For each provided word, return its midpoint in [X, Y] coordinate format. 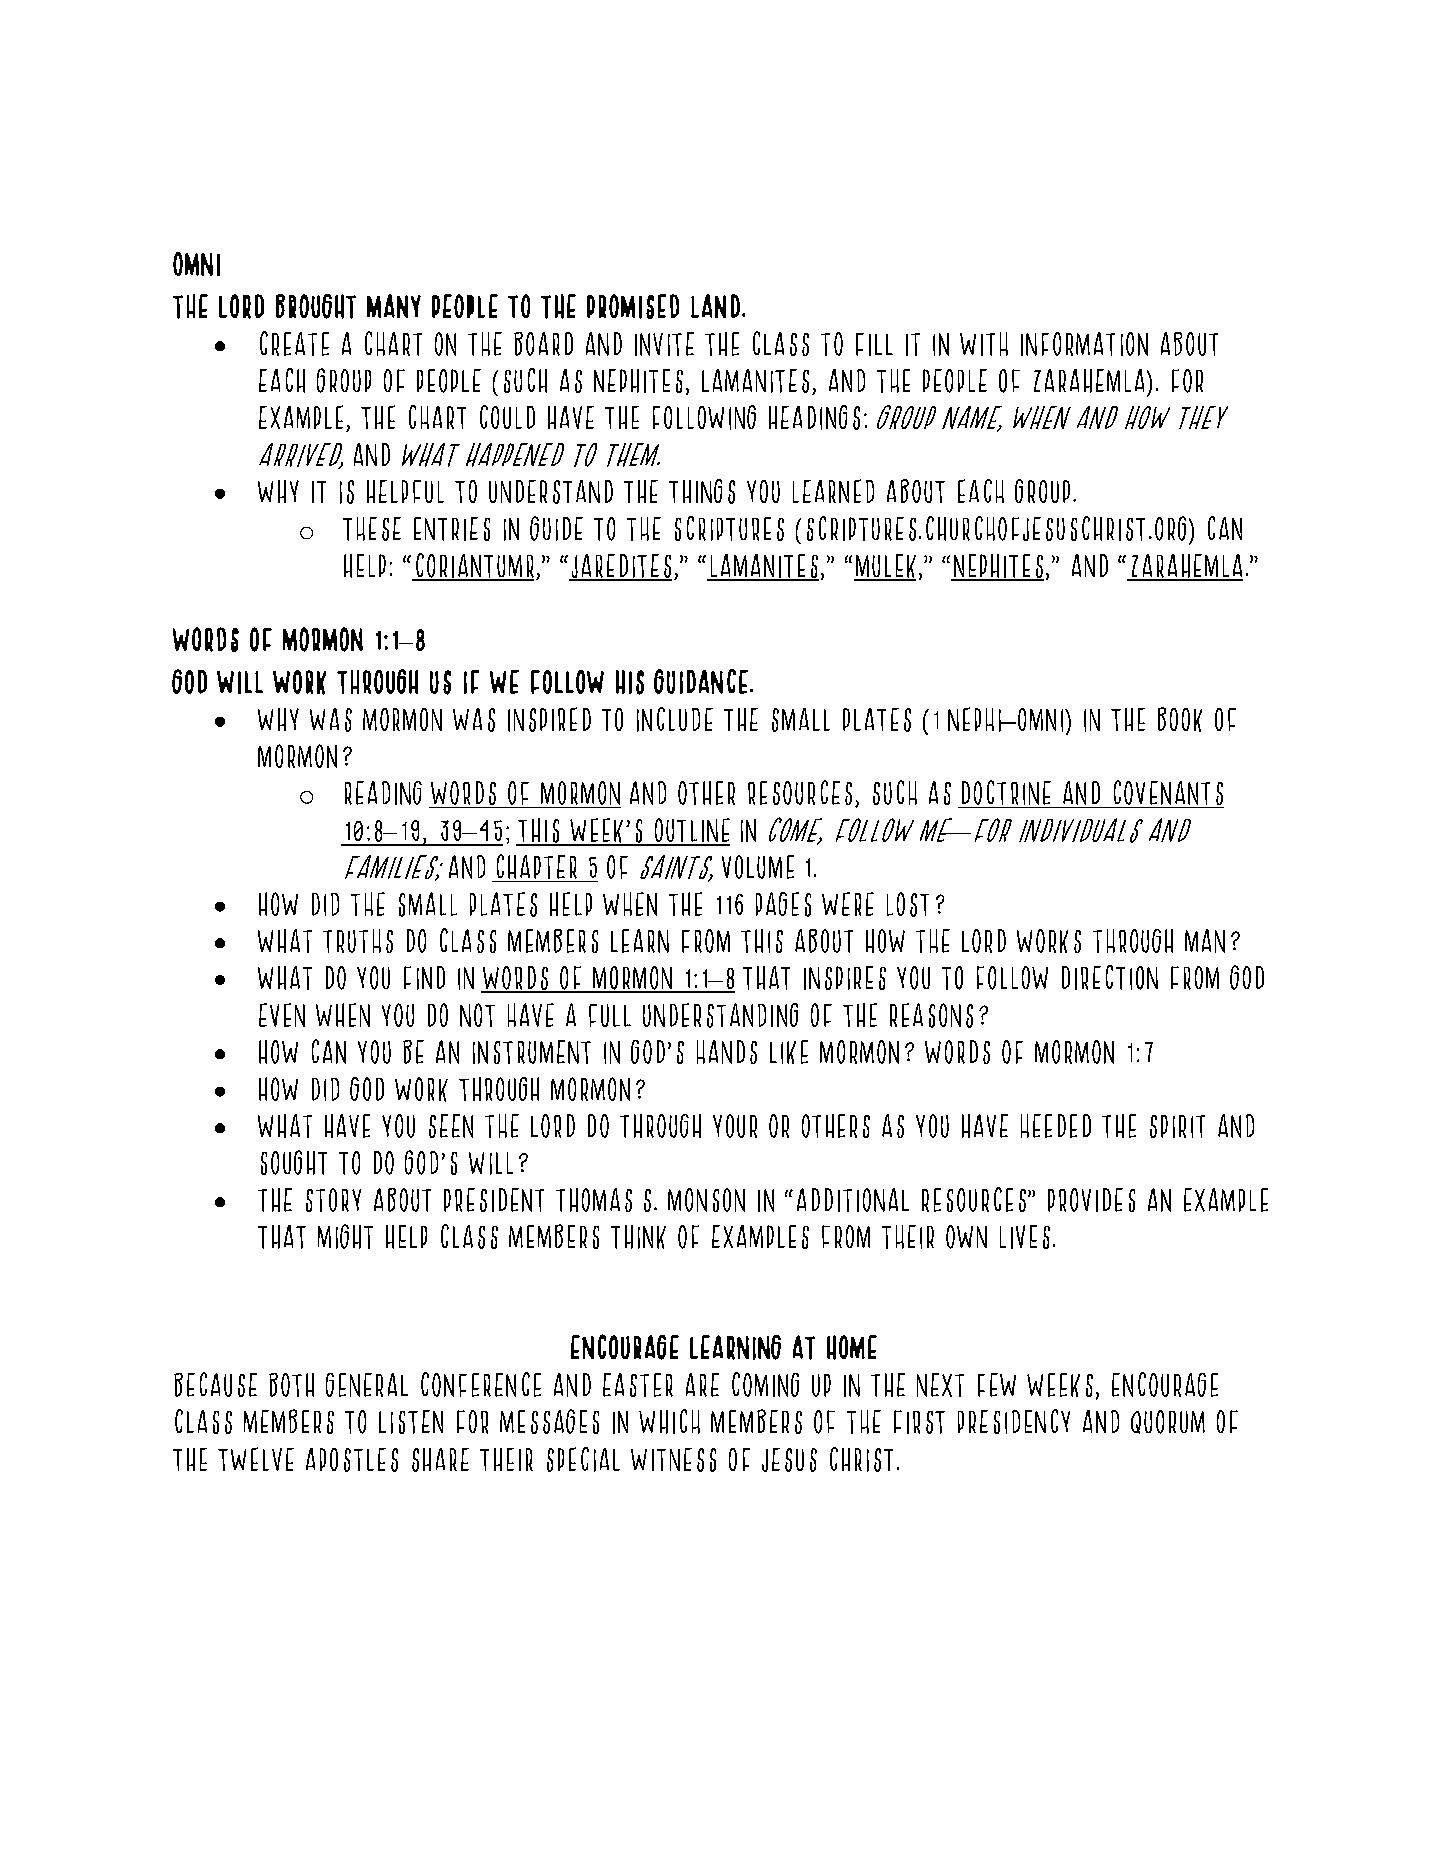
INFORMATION [1084, 344]
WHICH [669, 1421]
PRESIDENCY [1014, 1421]
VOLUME [758, 867]
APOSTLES [352, 1460]
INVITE [664, 344]
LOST [908, 904]
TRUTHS [358, 941]
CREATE [294, 343]
